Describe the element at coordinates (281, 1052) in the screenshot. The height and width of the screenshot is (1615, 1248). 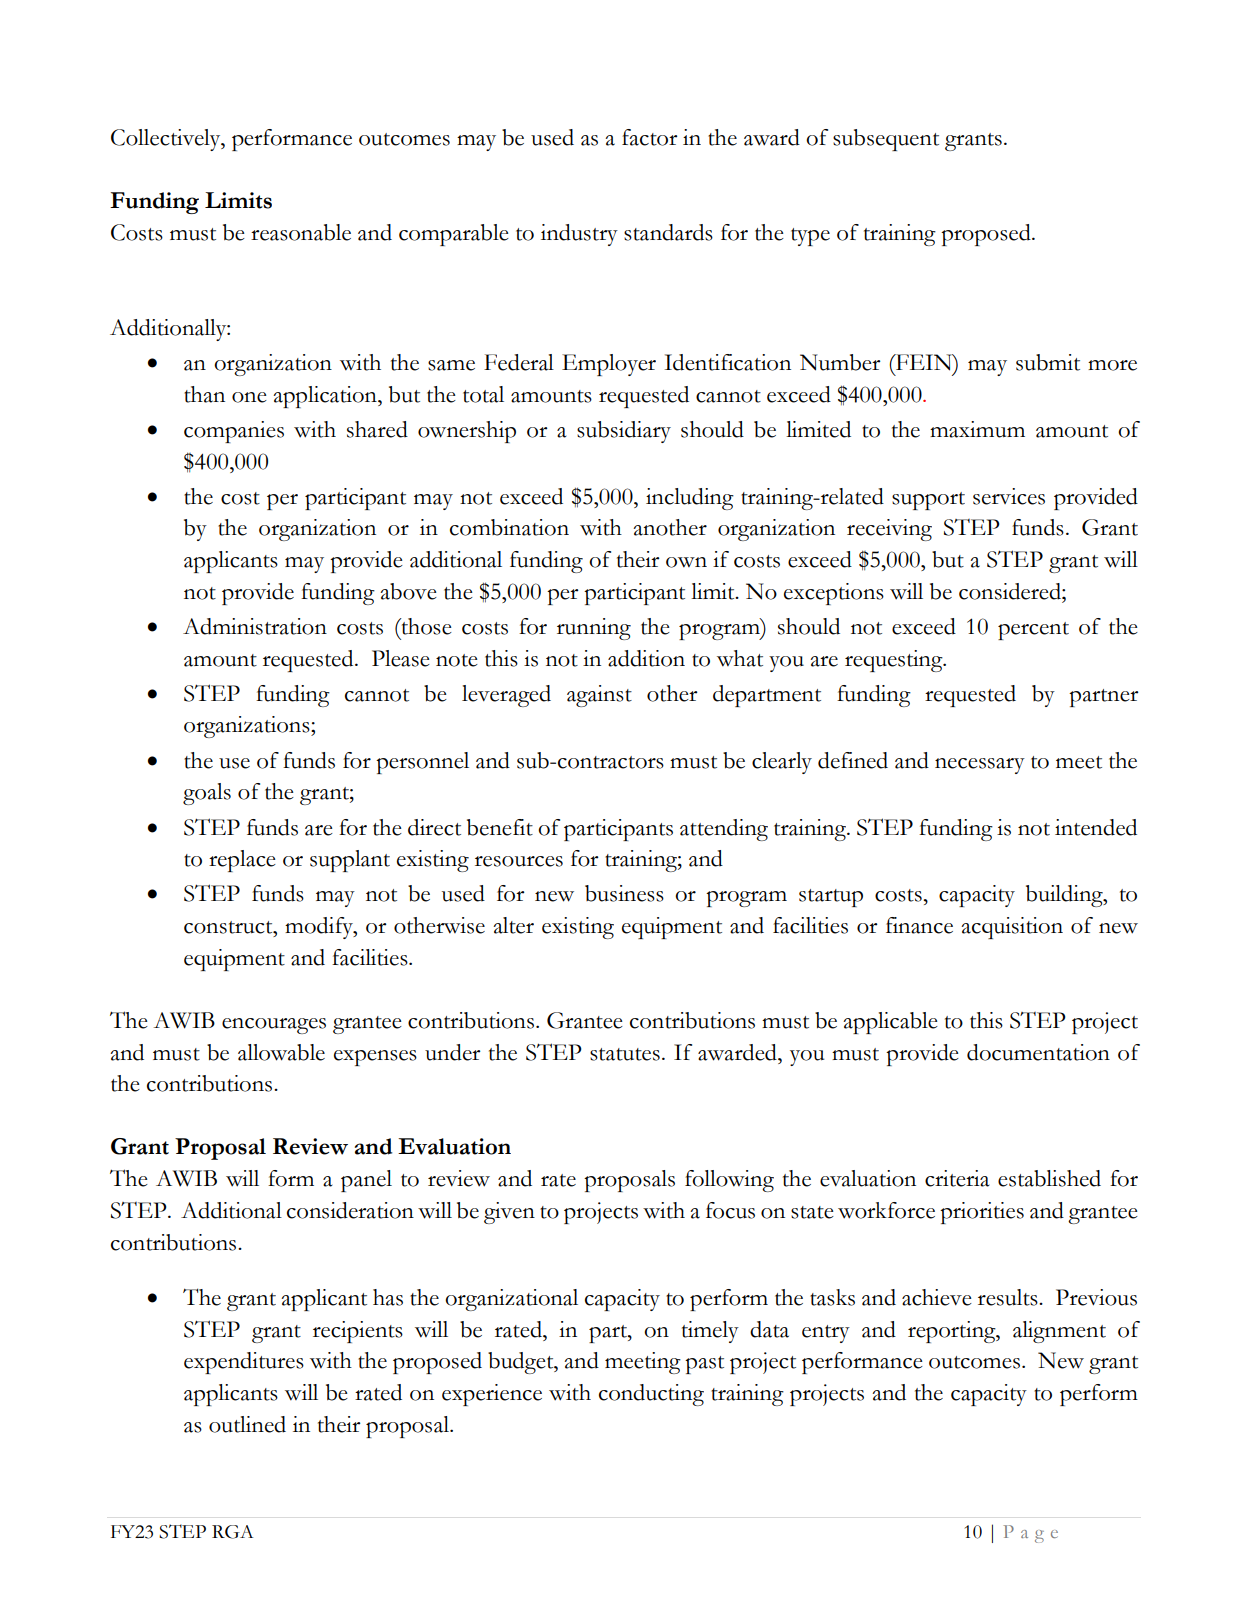
I see `allowable` at that location.
